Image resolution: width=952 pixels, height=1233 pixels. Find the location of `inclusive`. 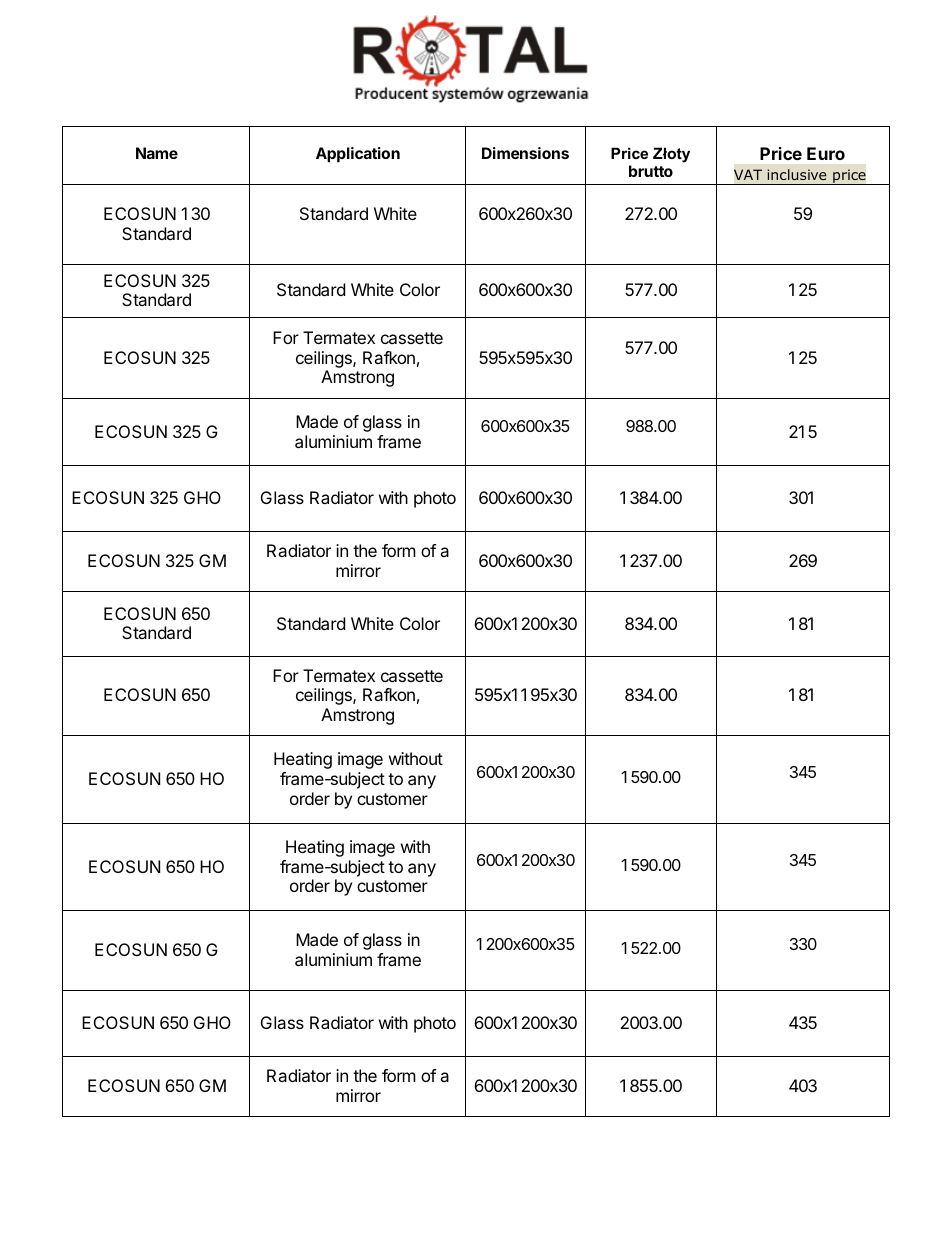

inclusive is located at coordinates (797, 174).
